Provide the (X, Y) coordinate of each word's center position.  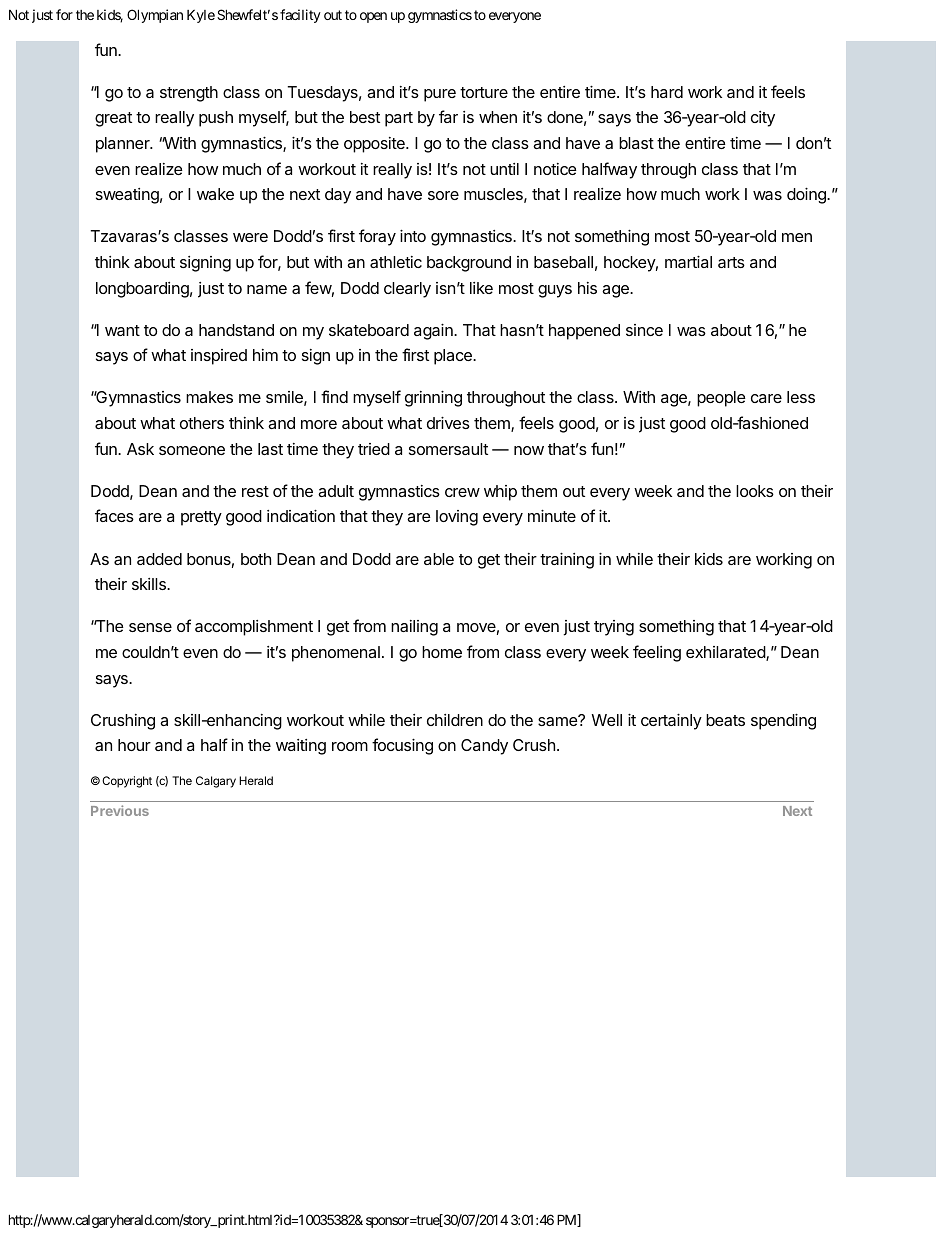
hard (667, 92)
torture (484, 92)
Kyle (201, 16)
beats (725, 720)
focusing (402, 746)
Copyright (127, 782)
